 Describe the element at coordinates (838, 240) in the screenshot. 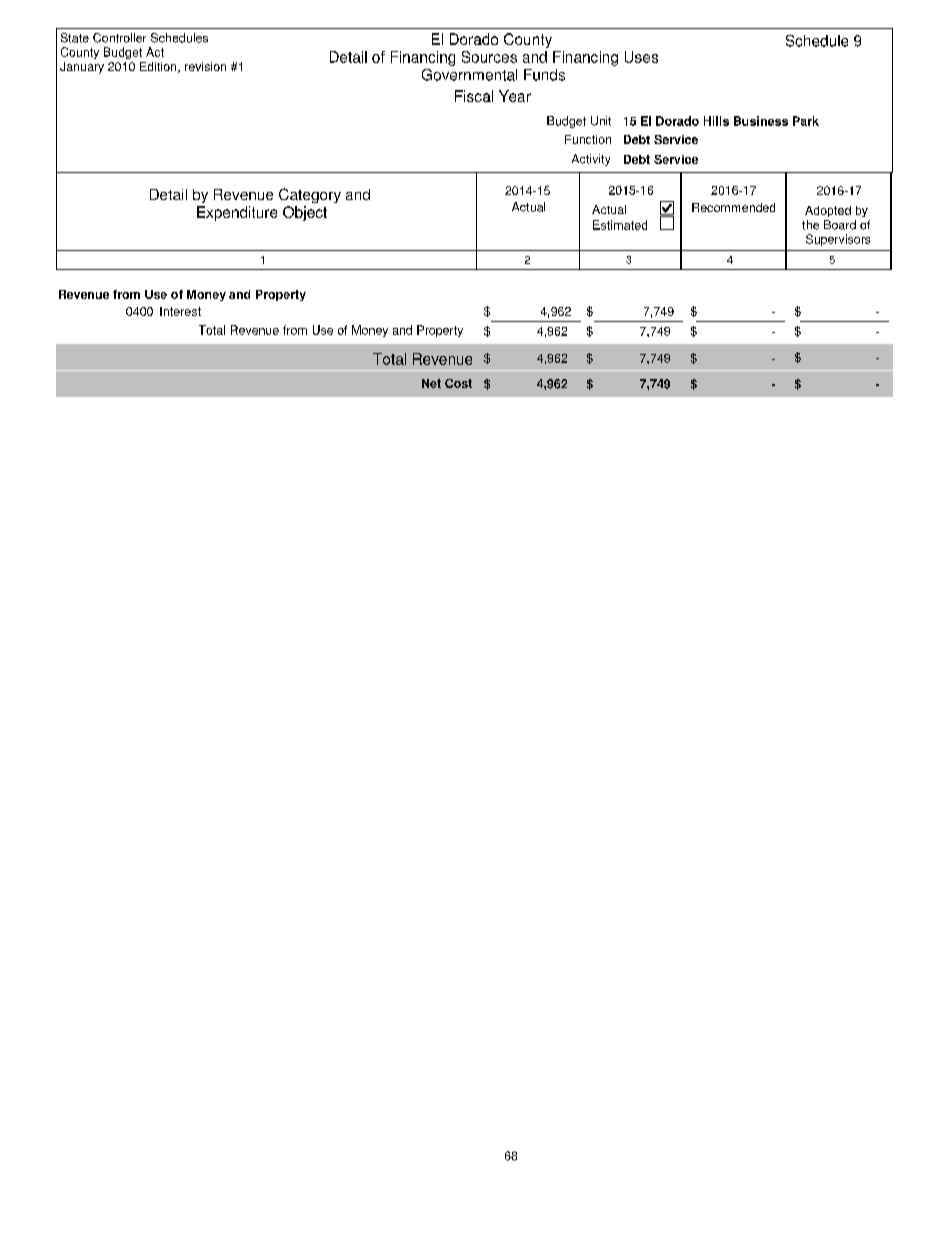

I see `Supervisors` at that location.
